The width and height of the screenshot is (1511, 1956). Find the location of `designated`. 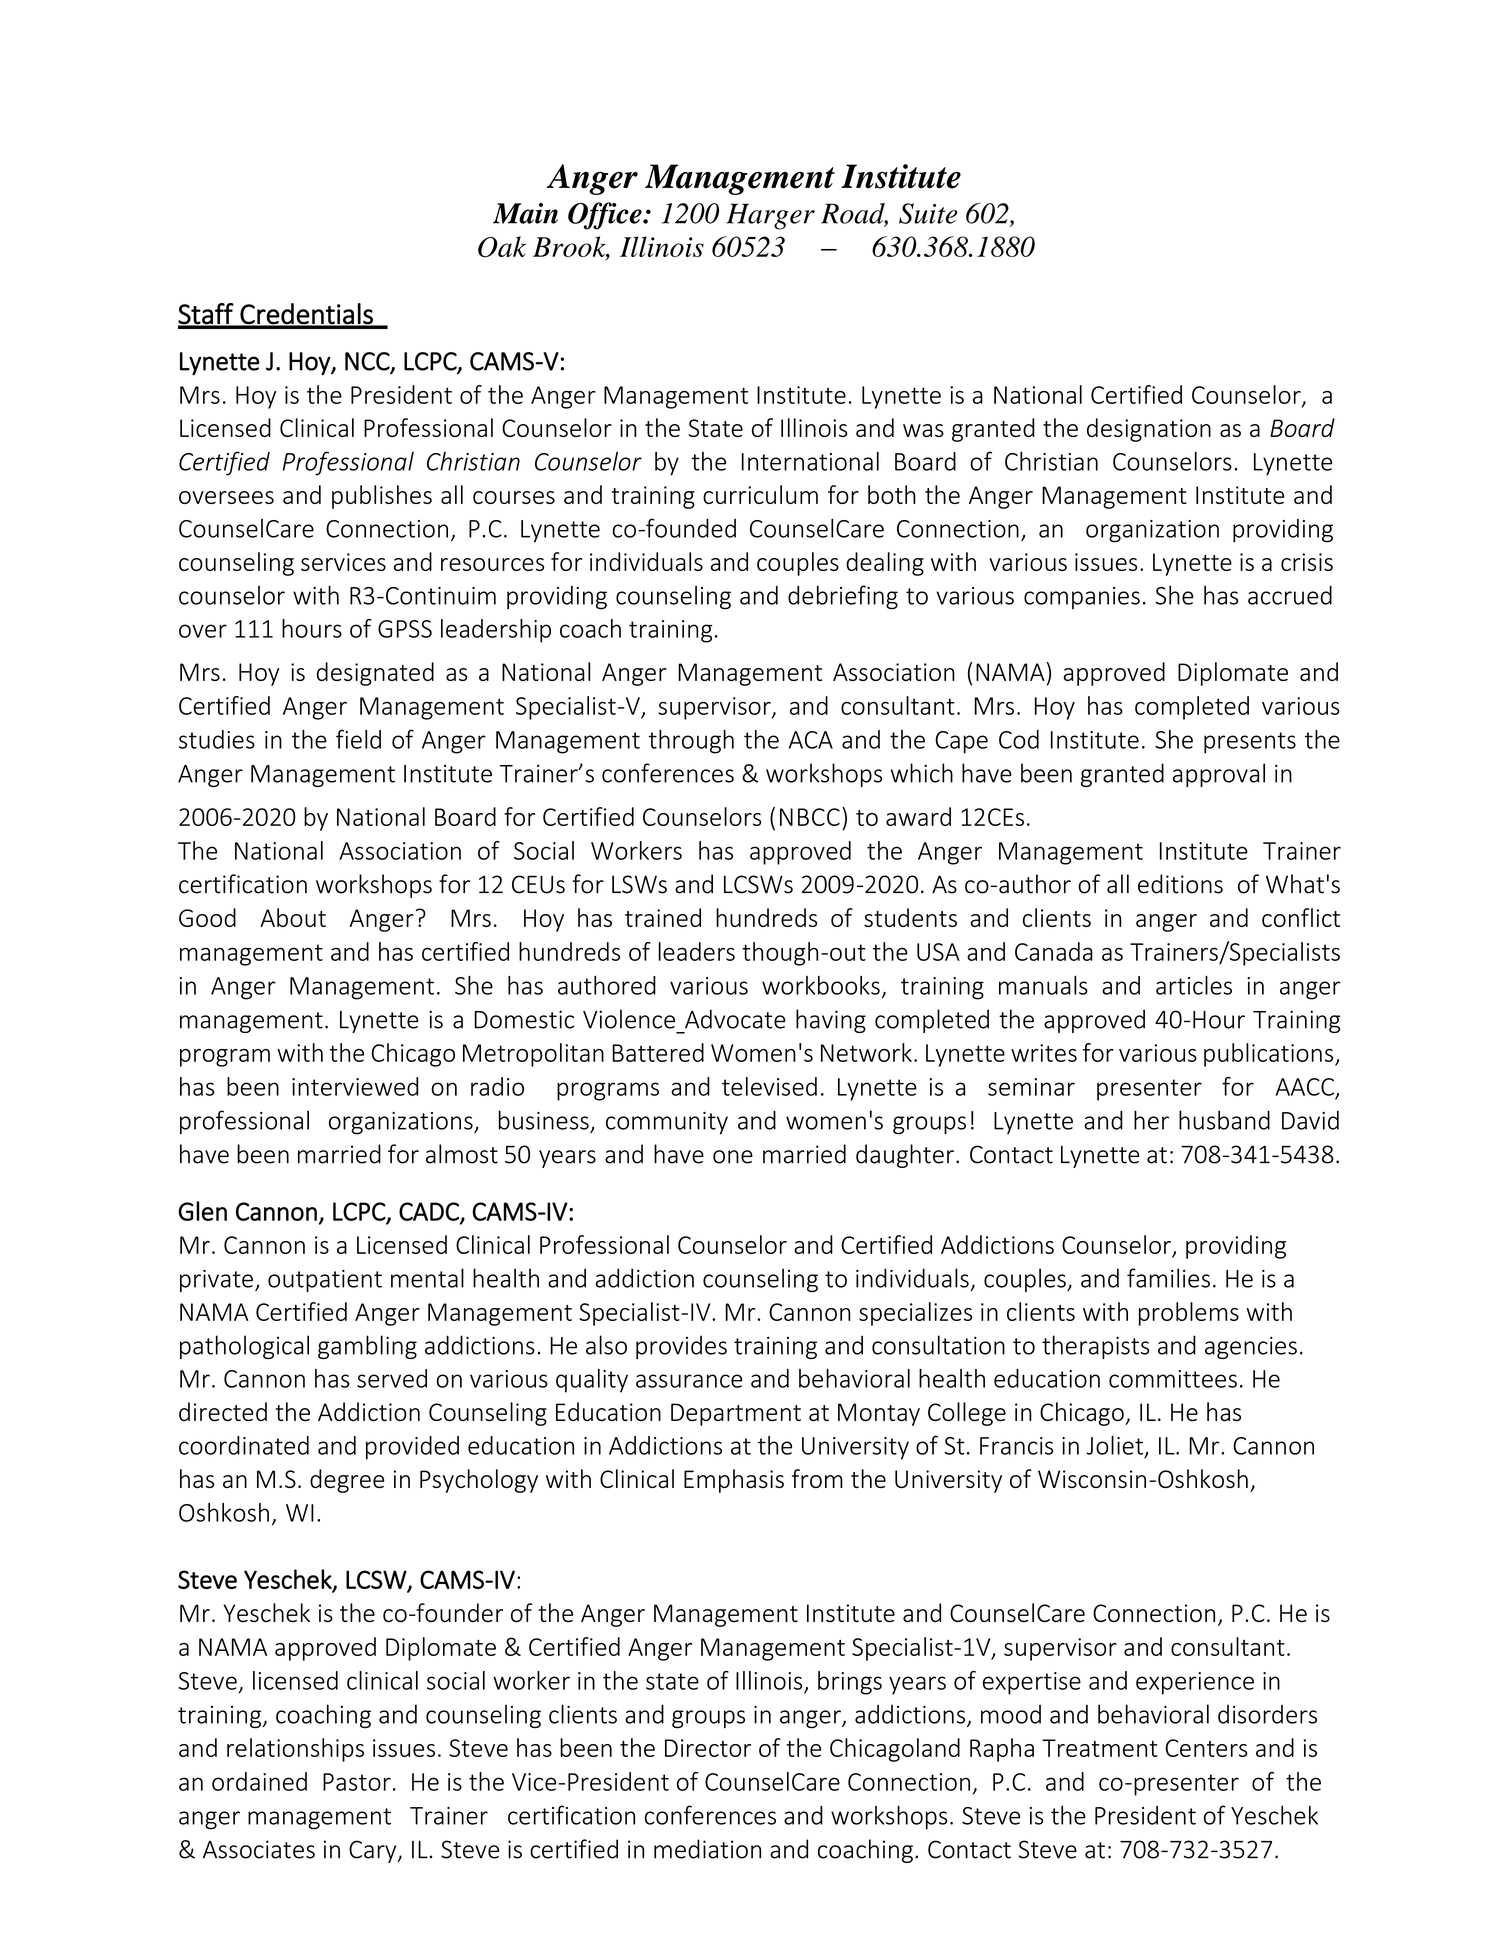

designated is located at coordinates (375, 674).
